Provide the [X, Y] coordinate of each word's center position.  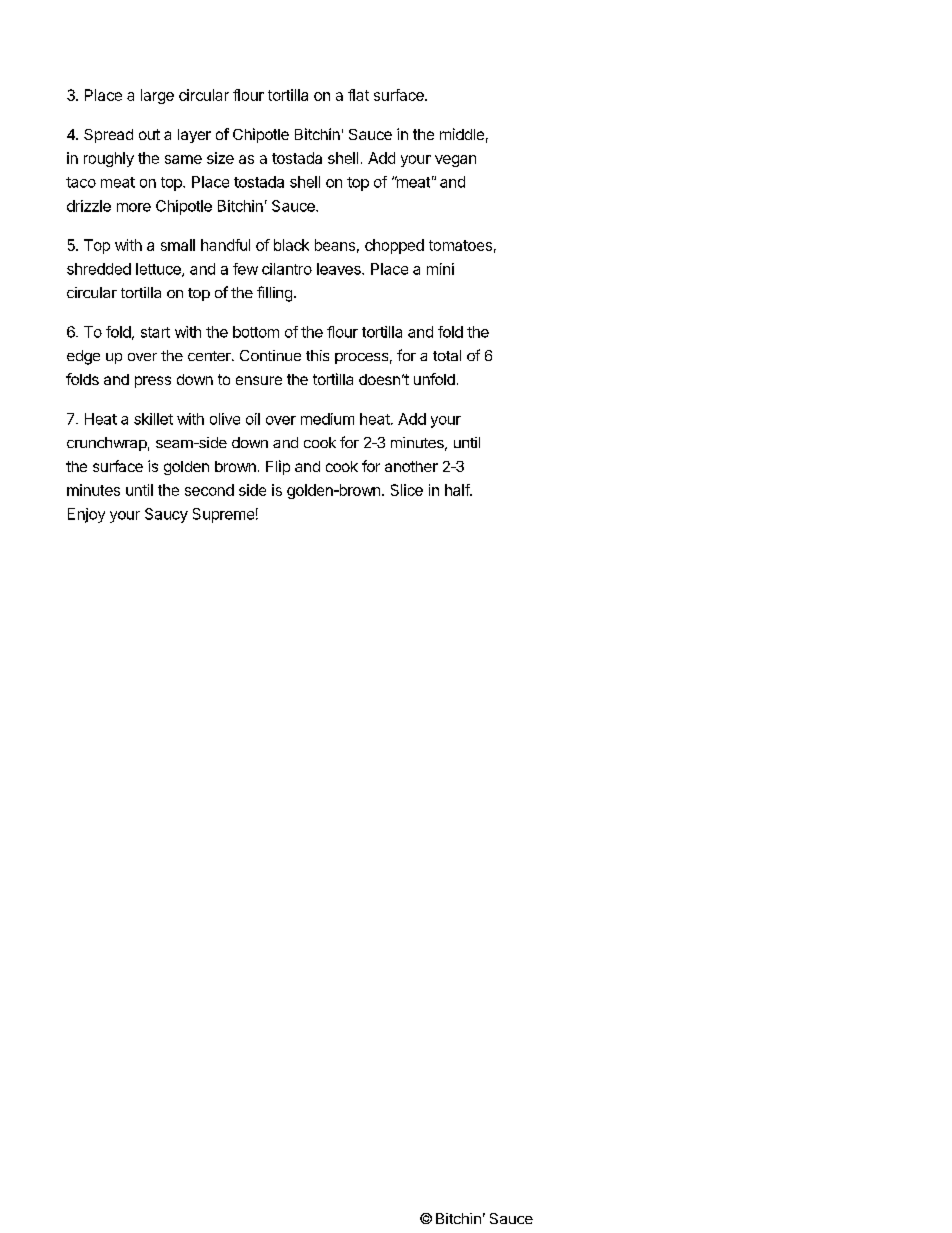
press [153, 382]
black [291, 245]
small [178, 245]
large [157, 96]
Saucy [166, 515]
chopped [394, 246]
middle [462, 134]
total [447, 355]
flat [358, 95]
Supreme [223, 515]
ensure [259, 380]
